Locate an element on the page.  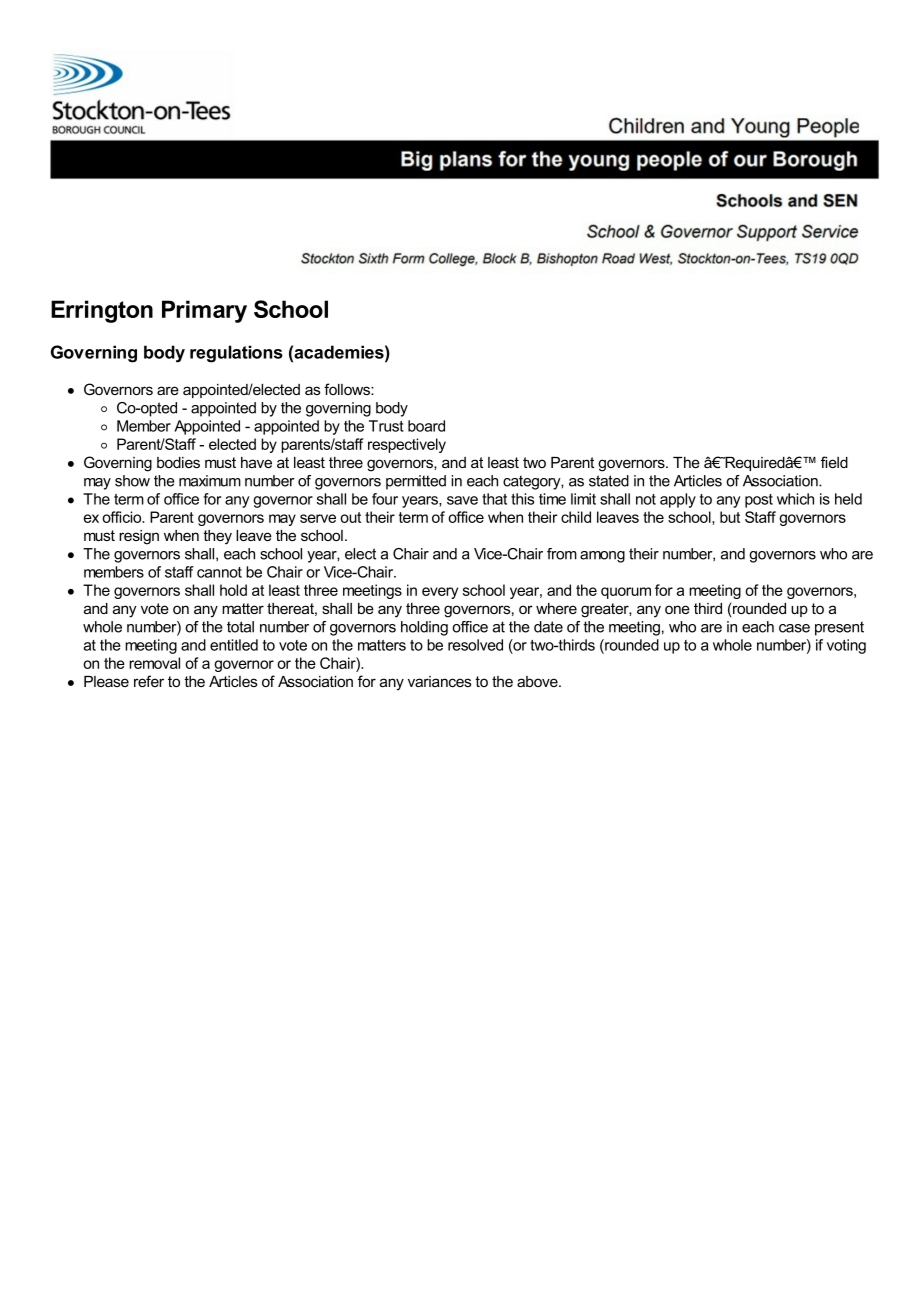
removal is located at coordinates (154, 663).
